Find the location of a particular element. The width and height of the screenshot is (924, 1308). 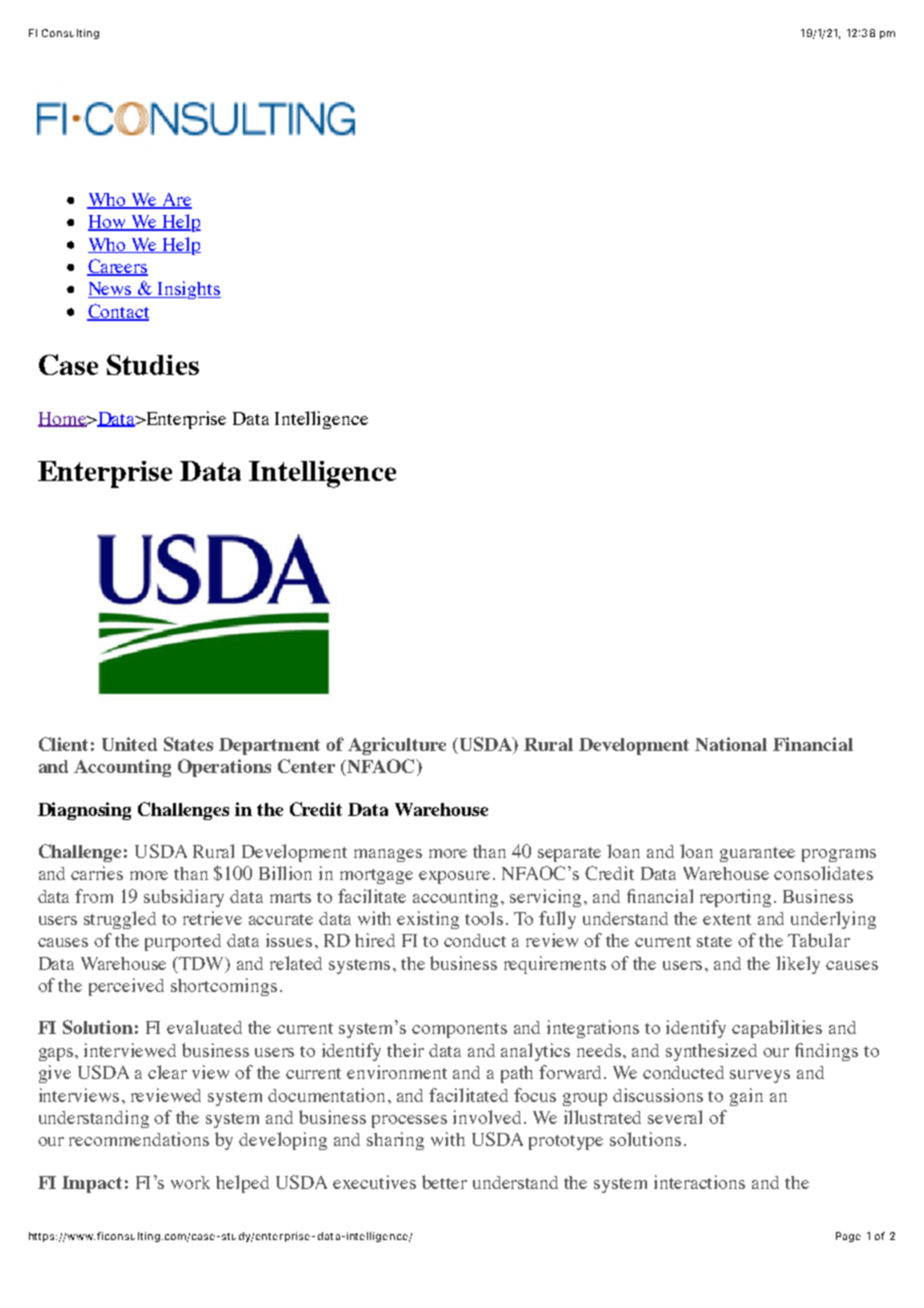

Center is located at coordinates (306, 766).
